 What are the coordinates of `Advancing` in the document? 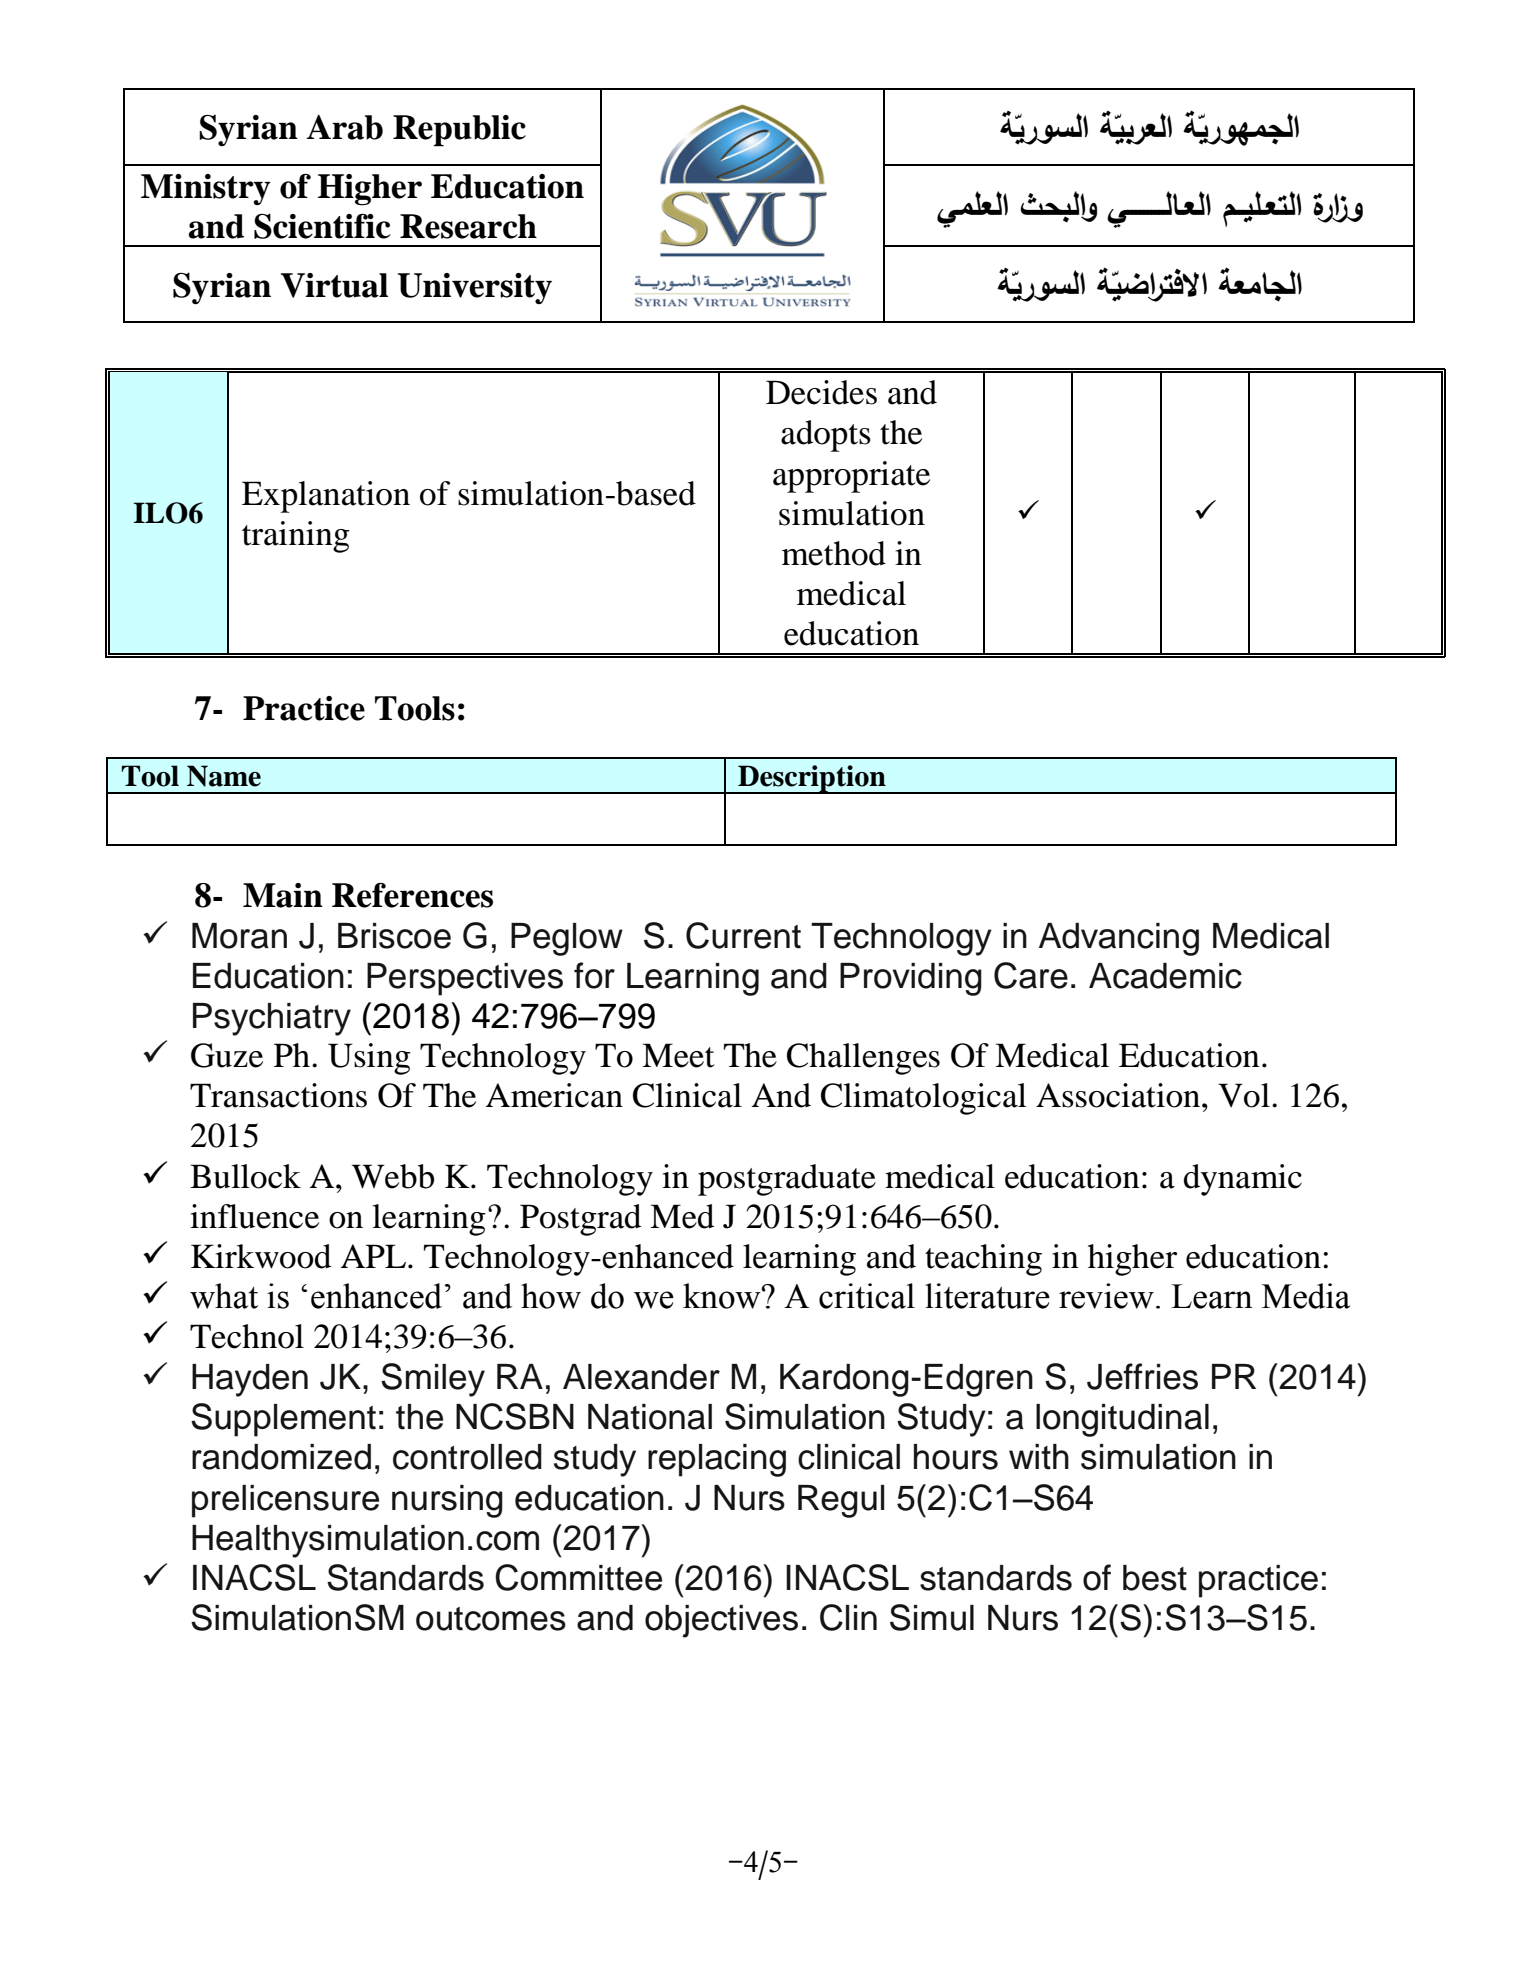 It's located at (1119, 939).
